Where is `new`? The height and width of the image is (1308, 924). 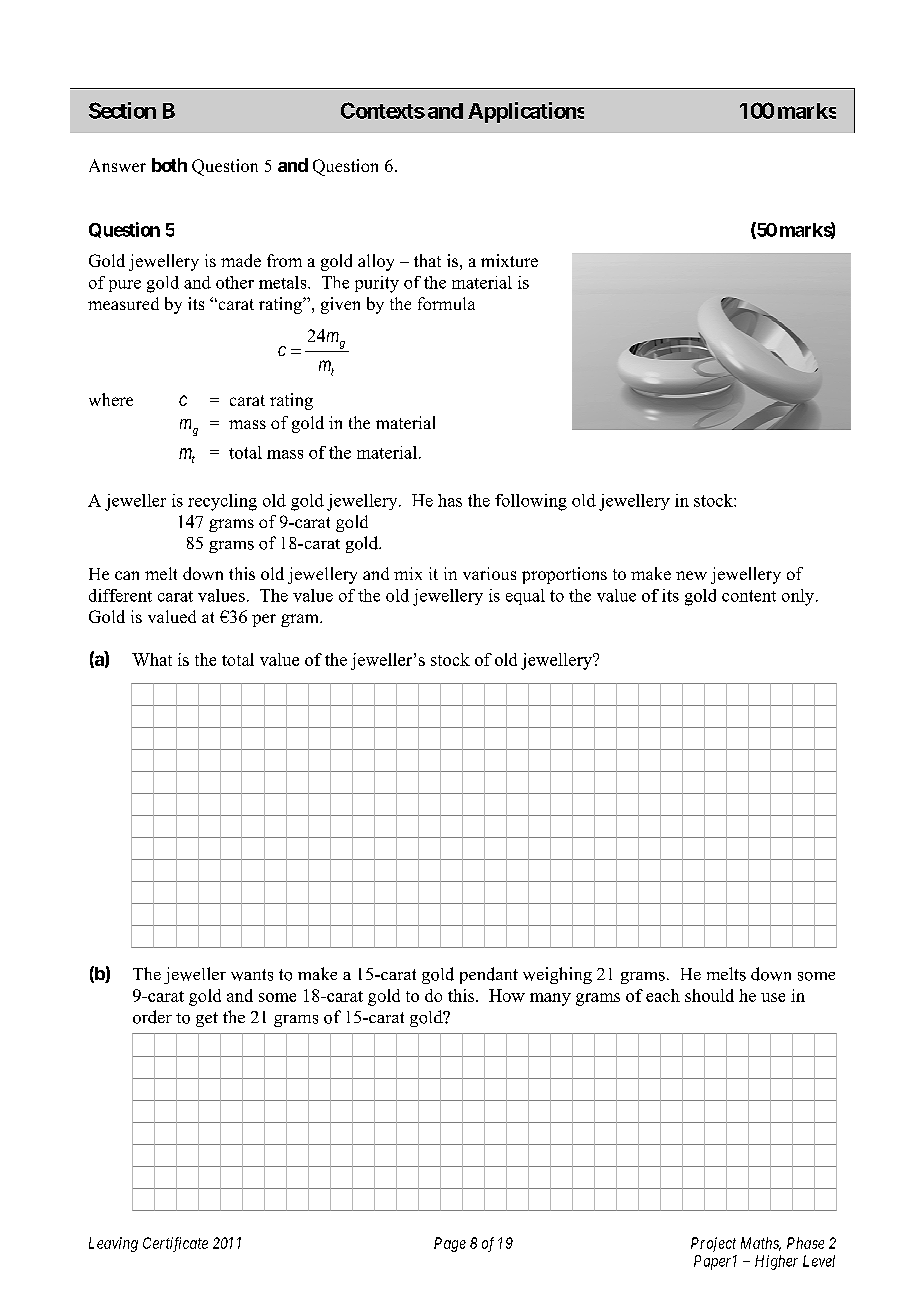
new is located at coordinates (691, 575).
